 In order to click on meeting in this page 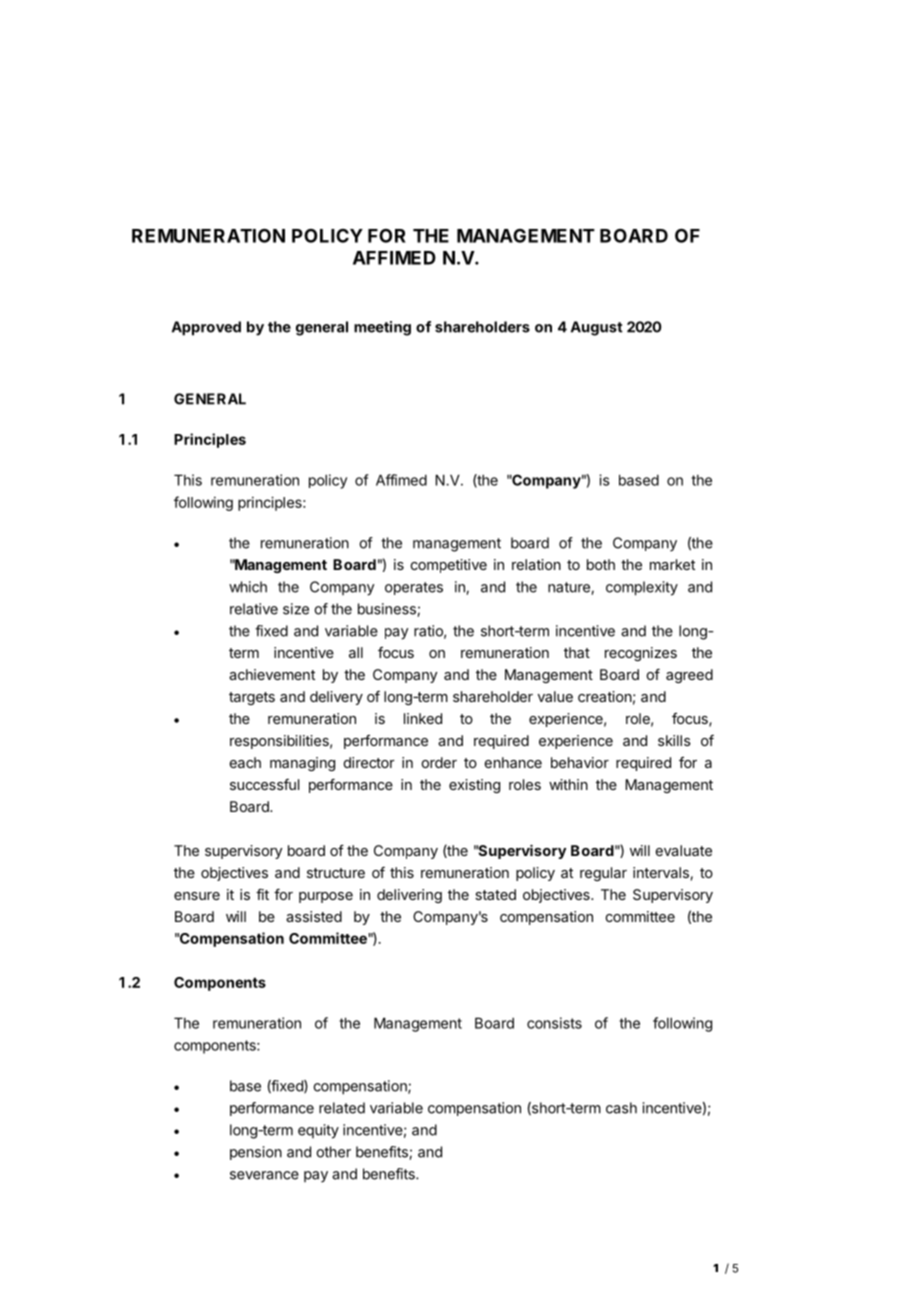, I will do `click(382, 328)`.
